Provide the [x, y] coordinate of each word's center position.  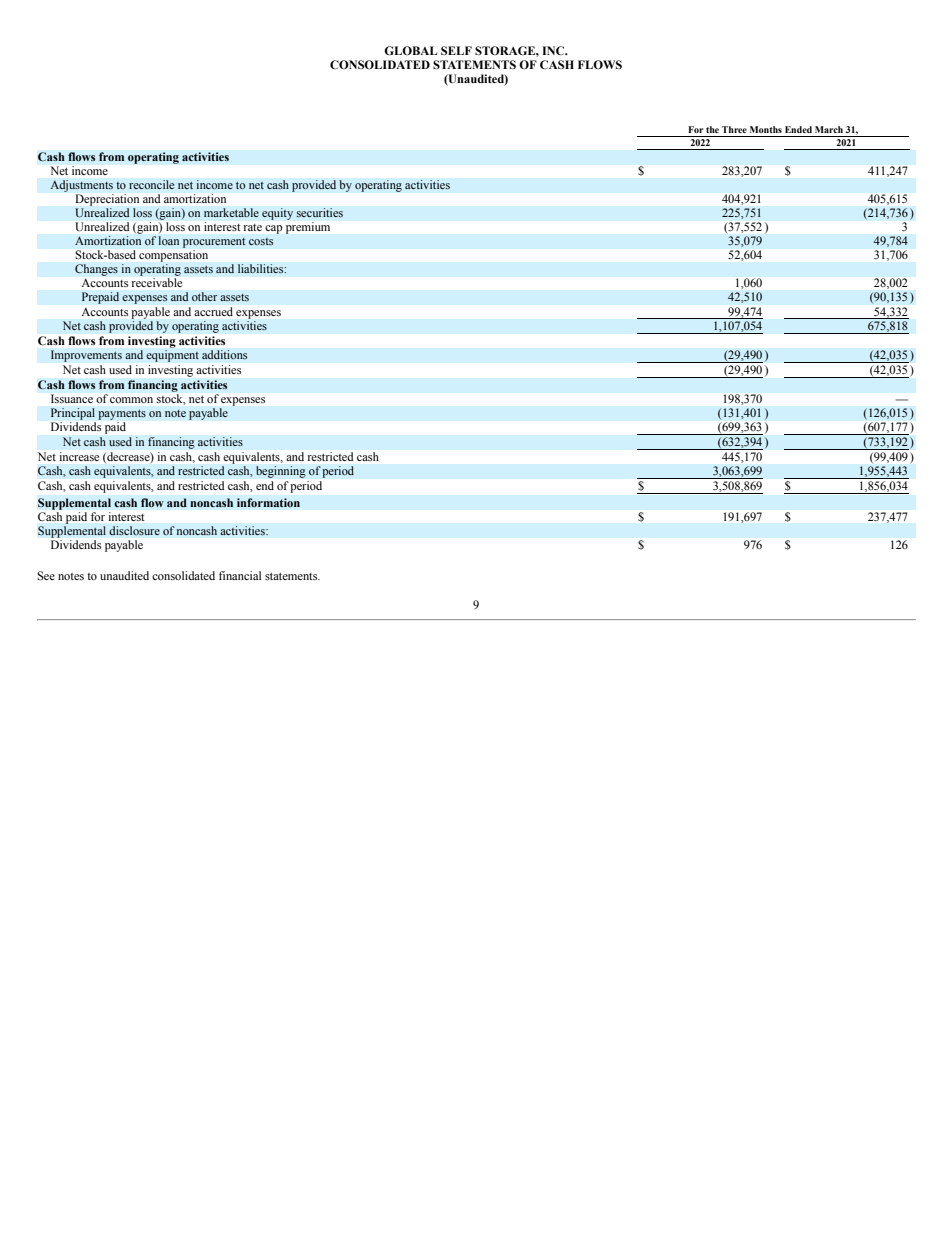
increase [79, 456]
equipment [172, 356]
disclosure [134, 531]
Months [766, 129]
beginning [281, 472]
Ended [798, 129]
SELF [456, 50]
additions [225, 355]
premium [308, 228]
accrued [213, 311]
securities [319, 213]
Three [734, 129]
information [268, 503]
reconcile [152, 185]
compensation [173, 257]
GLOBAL [410, 51]
